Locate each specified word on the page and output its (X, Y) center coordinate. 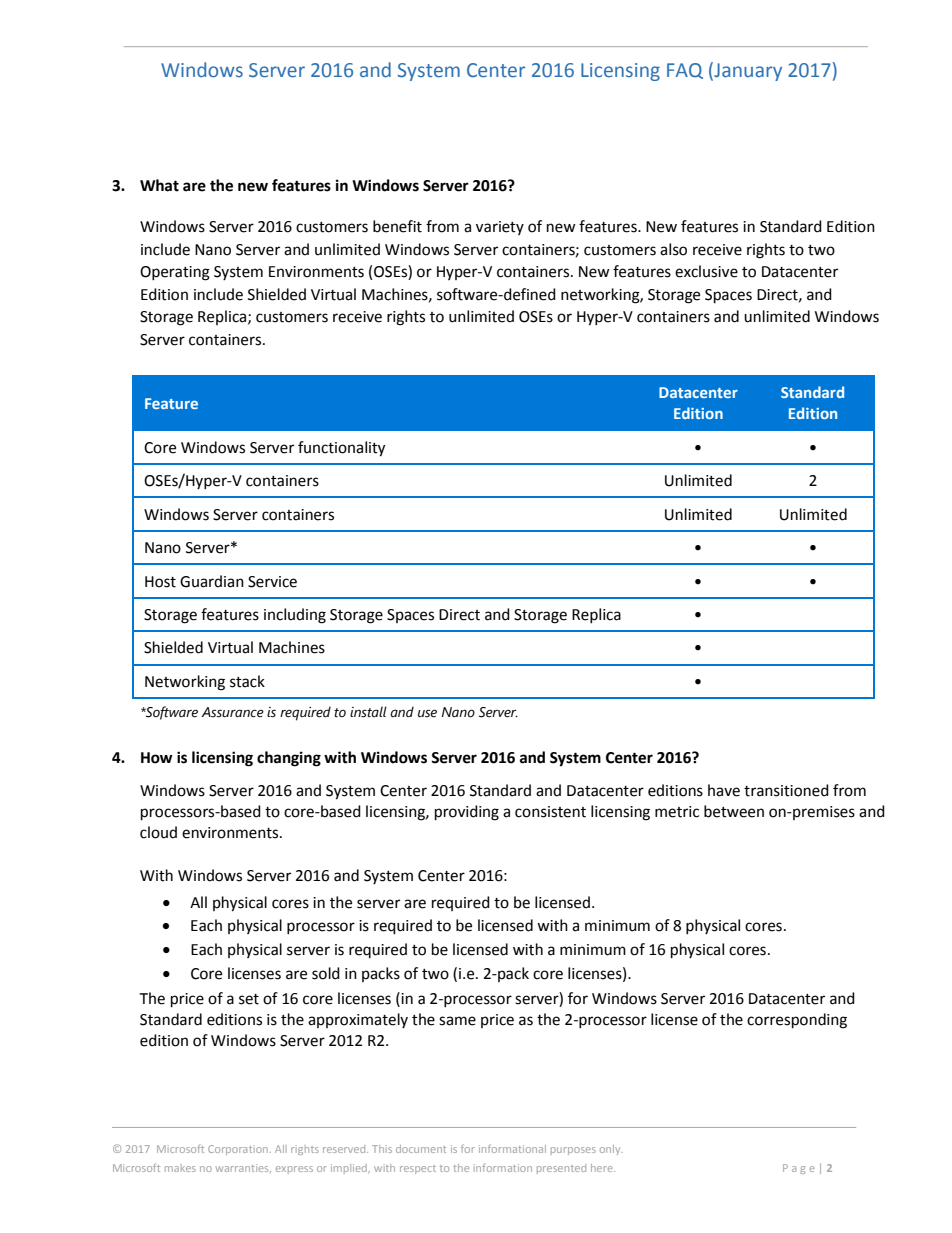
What (159, 185)
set (249, 999)
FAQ (685, 71)
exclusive (706, 271)
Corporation (238, 1150)
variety (500, 228)
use (427, 713)
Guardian (212, 581)
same (457, 1021)
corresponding (797, 1021)
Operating (175, 273)
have (724, 790)
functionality (341, 449)
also (673, 249)
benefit (397, 226)
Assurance (232, 712)
